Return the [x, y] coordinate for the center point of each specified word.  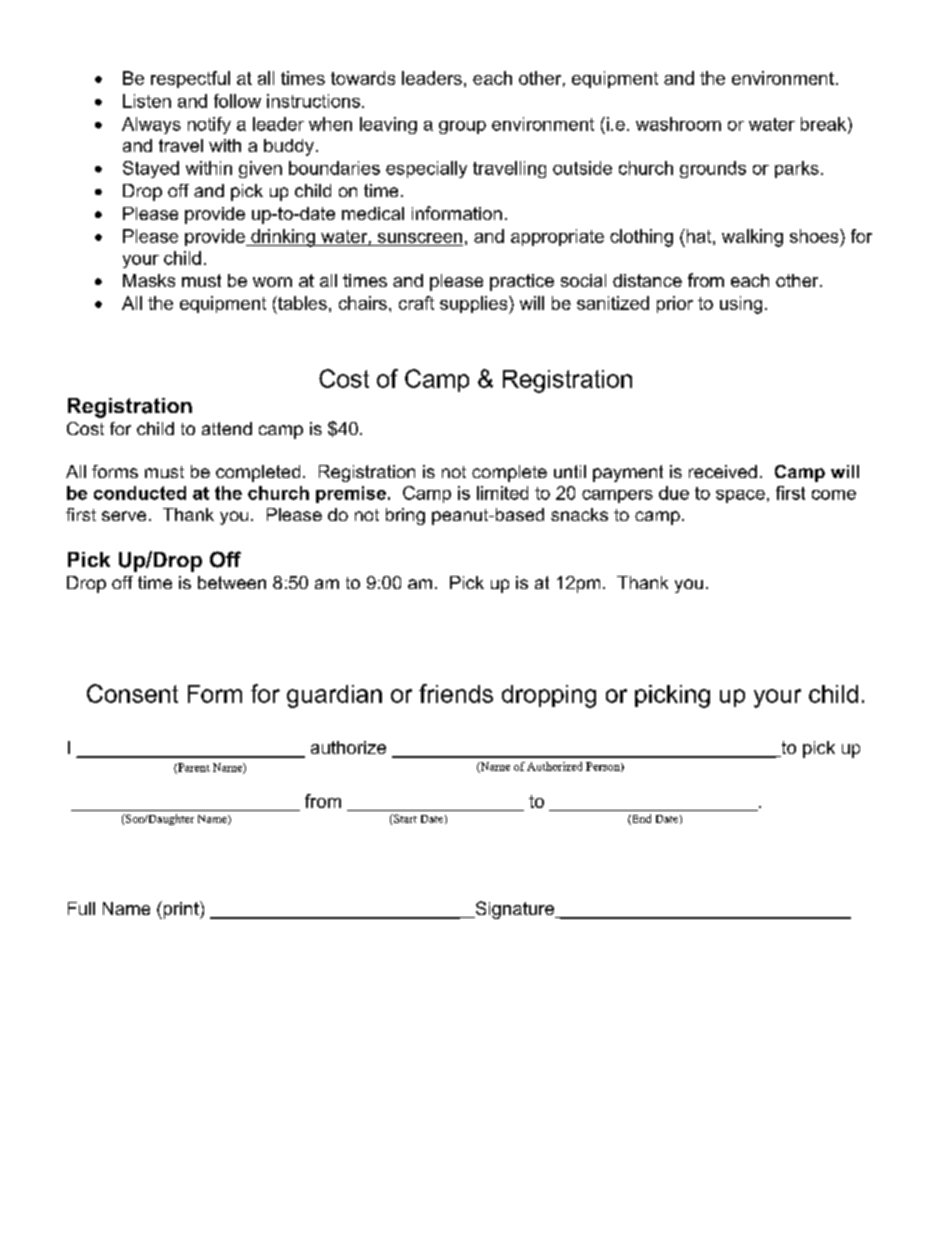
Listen [147, 101]
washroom [678, 124]
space [740, 496]
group [462, 127]
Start [404, 818]
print [181, 910]
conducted [140, 493]
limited [502, 493]
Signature [515, 910]
